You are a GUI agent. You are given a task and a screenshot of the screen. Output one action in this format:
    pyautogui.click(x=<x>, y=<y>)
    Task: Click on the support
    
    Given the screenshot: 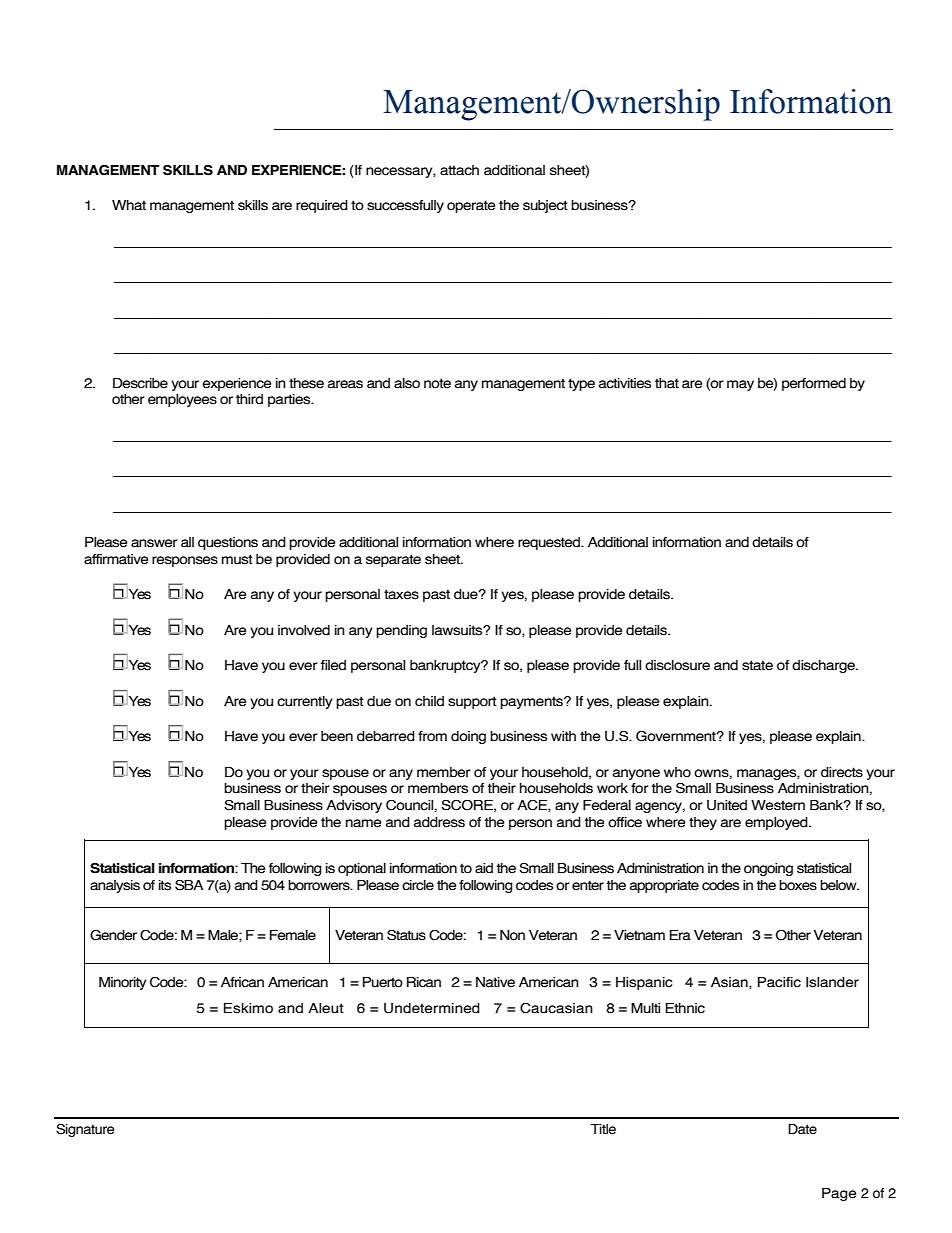 What is the action you would take?
    pyautogui.click(x=472, y=702)
